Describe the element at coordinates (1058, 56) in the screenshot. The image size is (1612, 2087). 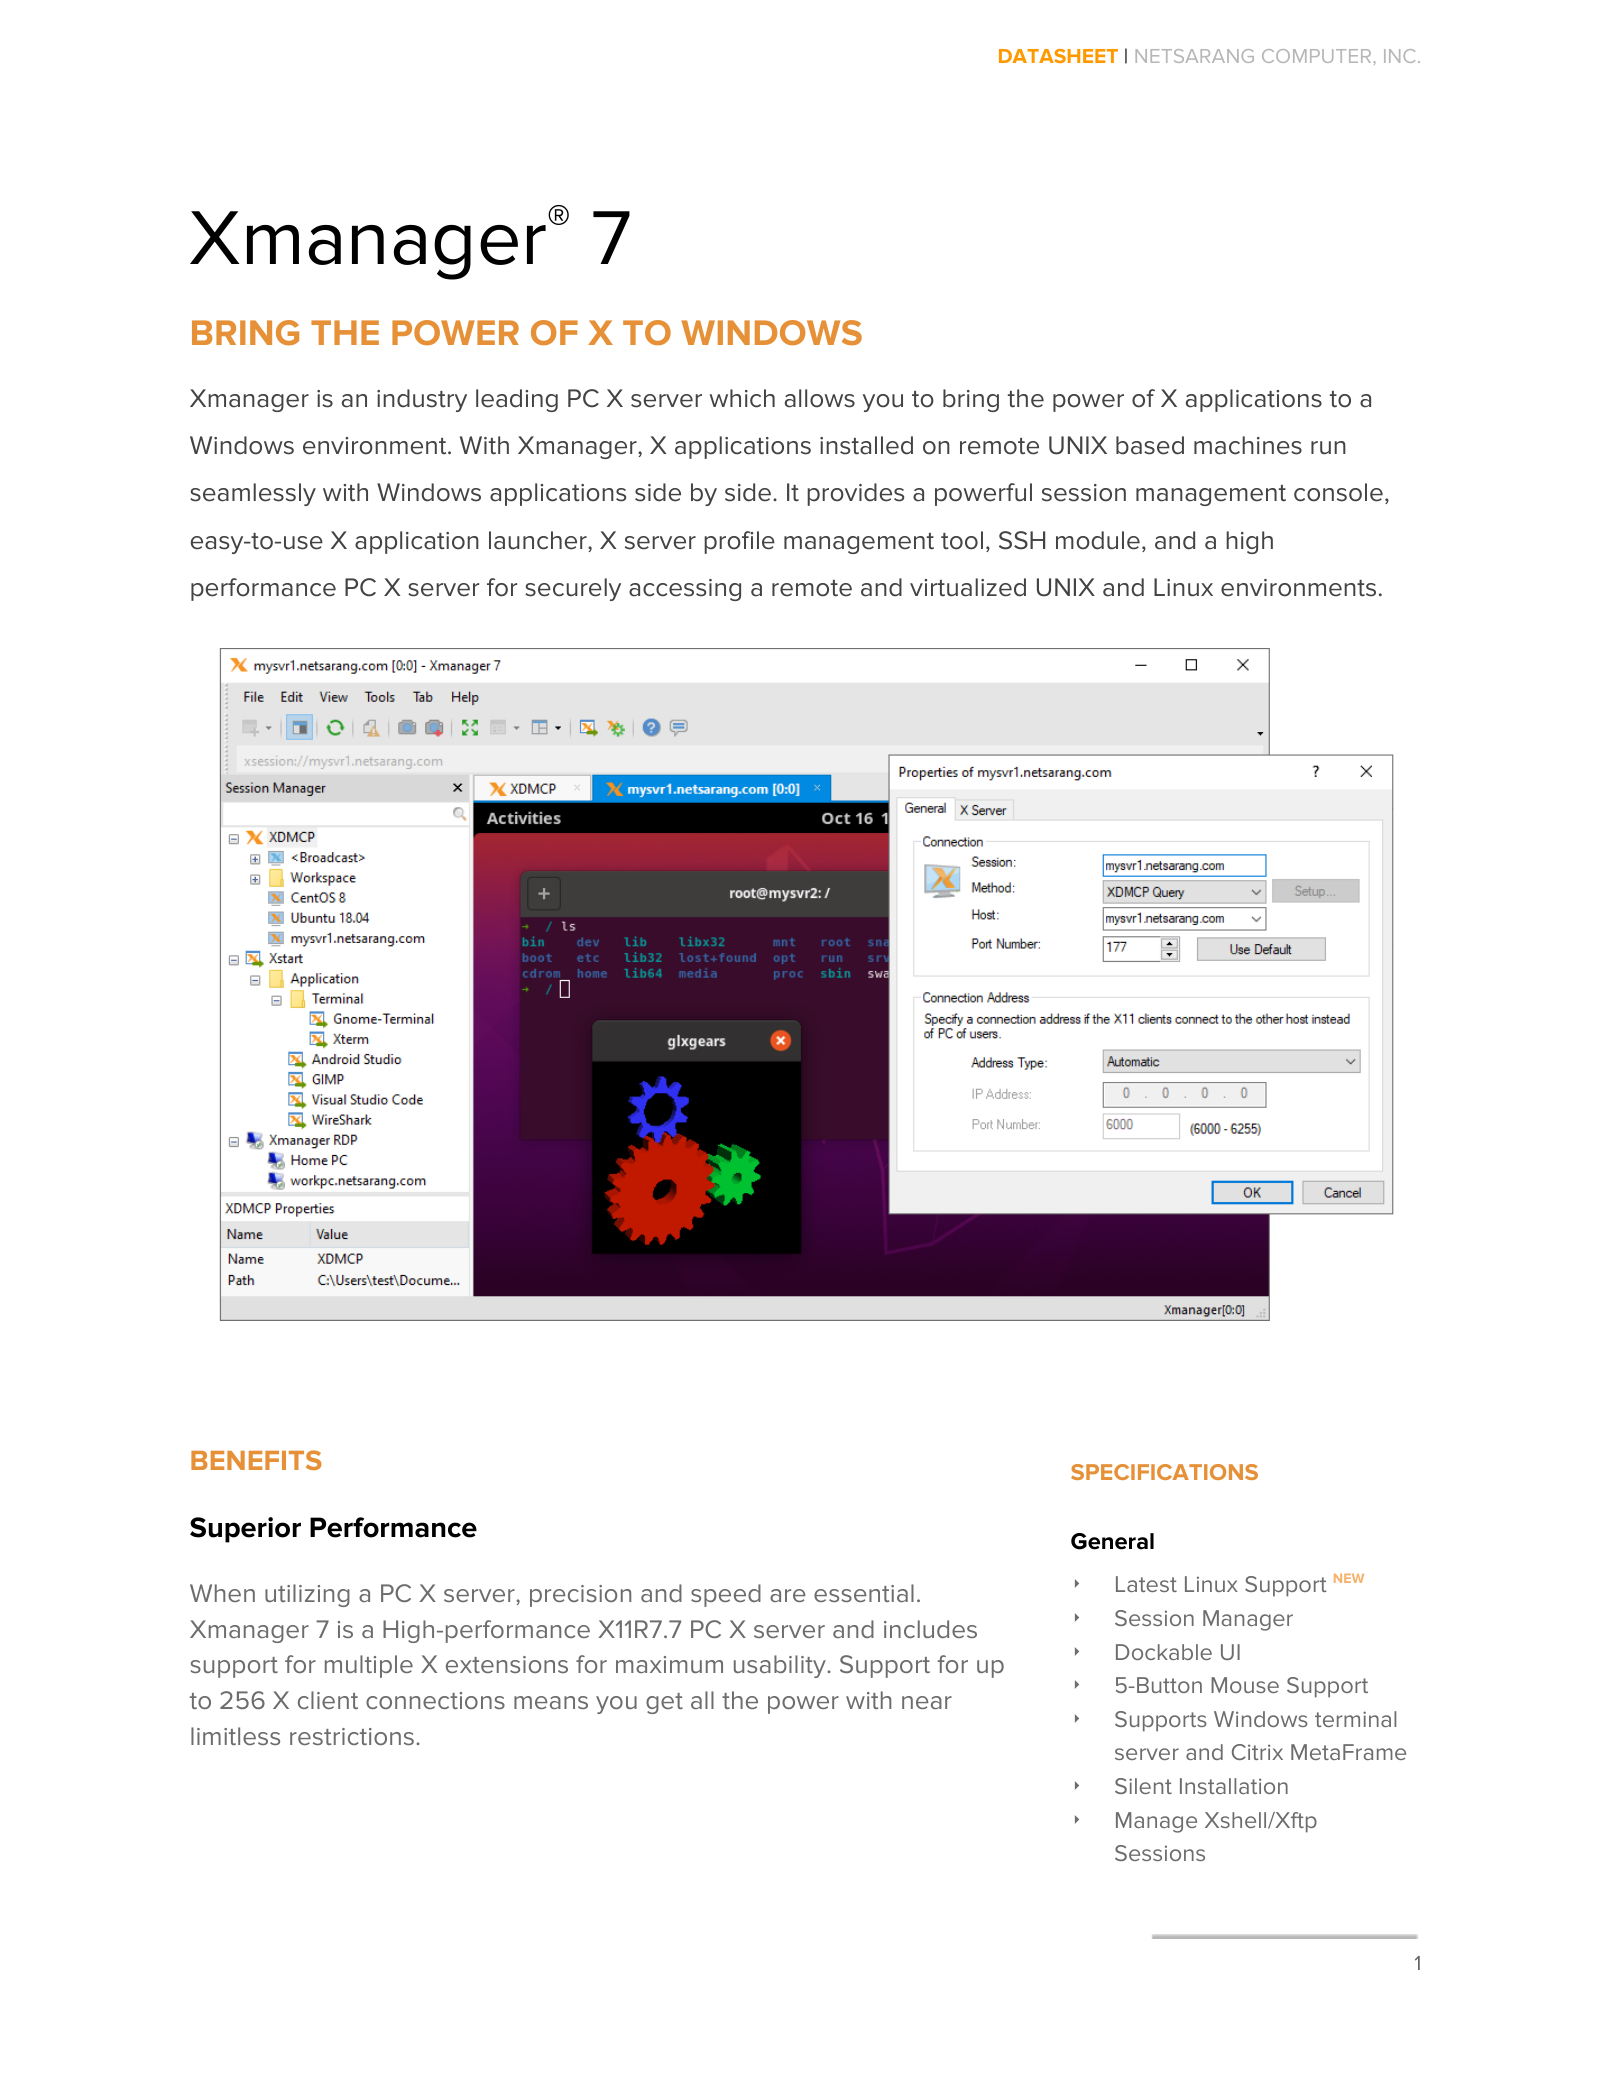
I see `DATASHEET` at that location.
